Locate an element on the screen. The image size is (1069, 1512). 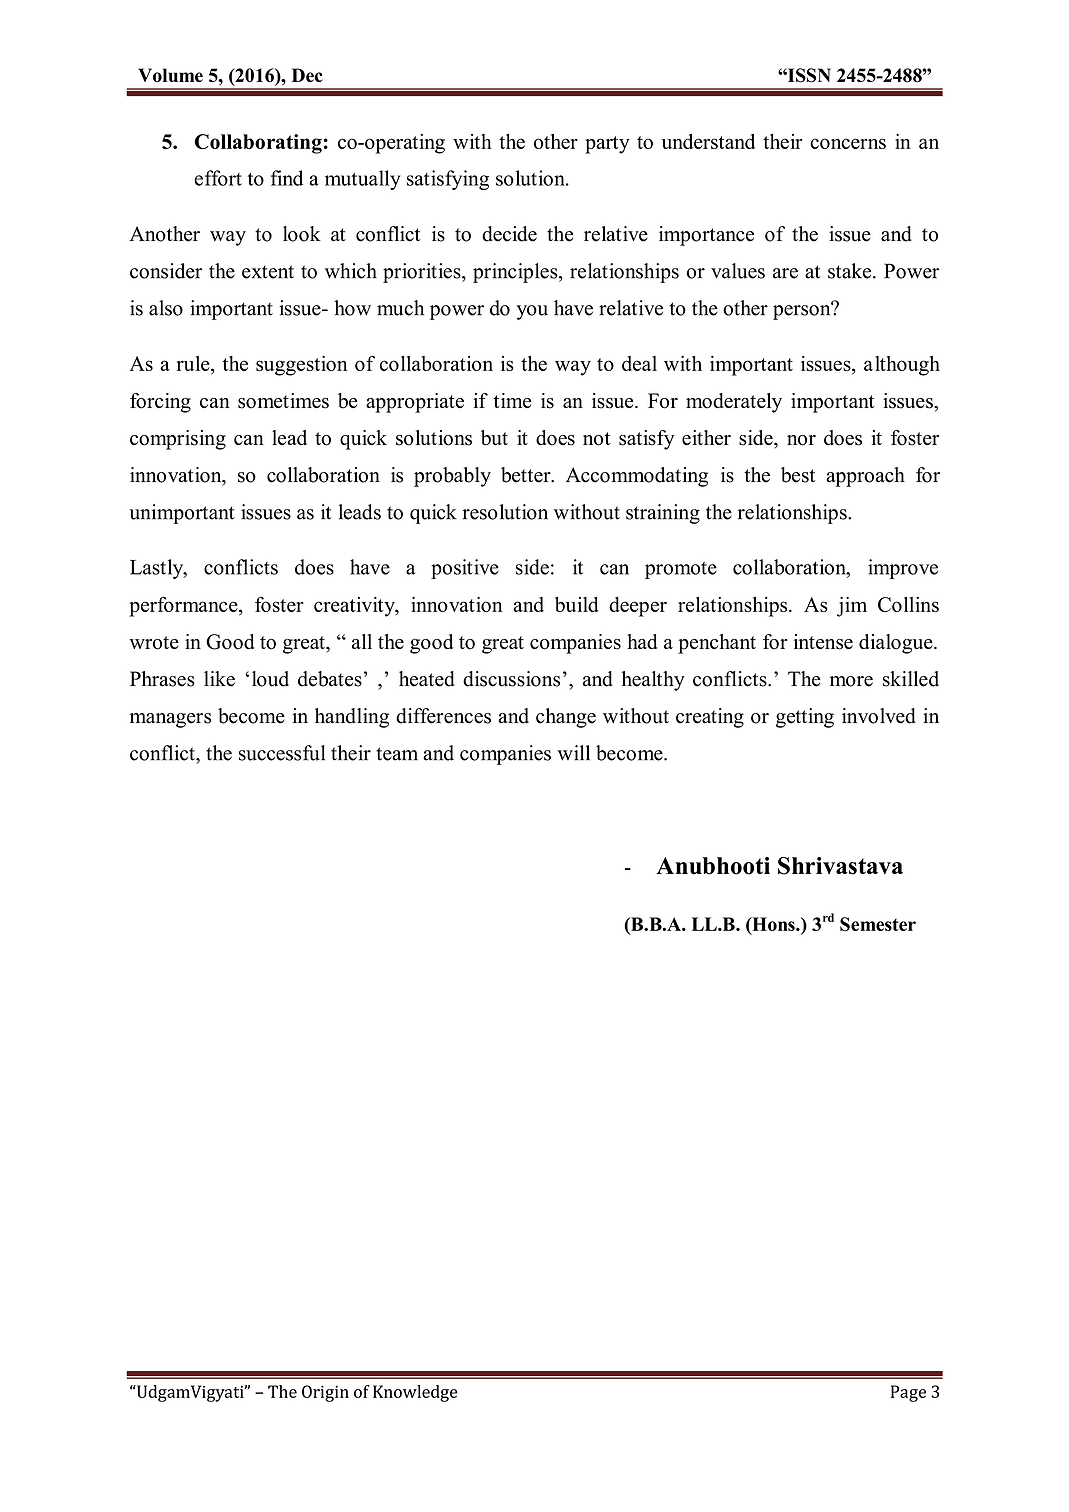
Knowledge is located at coordinates (415, 1393).
